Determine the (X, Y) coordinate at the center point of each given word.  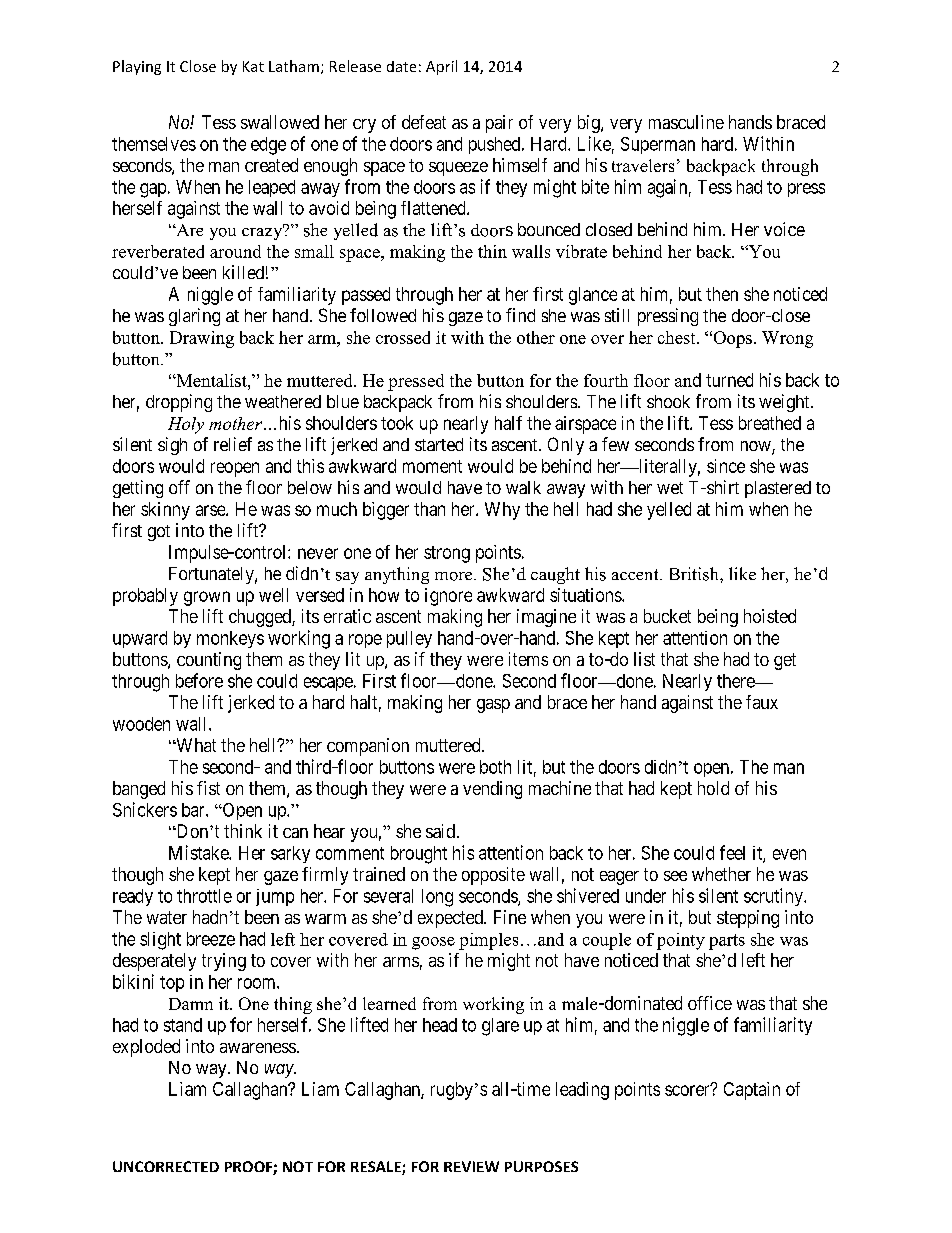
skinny (165, 511)
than (429, 509)
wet (670, 488)
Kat (253, 66)
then (722, 294)
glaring (194, 317)
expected (451, 919)
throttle (204, 896)
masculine (686, 122)
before (199, 680)
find (520, 315)
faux (762, 702)
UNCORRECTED (166, 1166)
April (441, 67)
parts (727, 942)
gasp (493, 706)
